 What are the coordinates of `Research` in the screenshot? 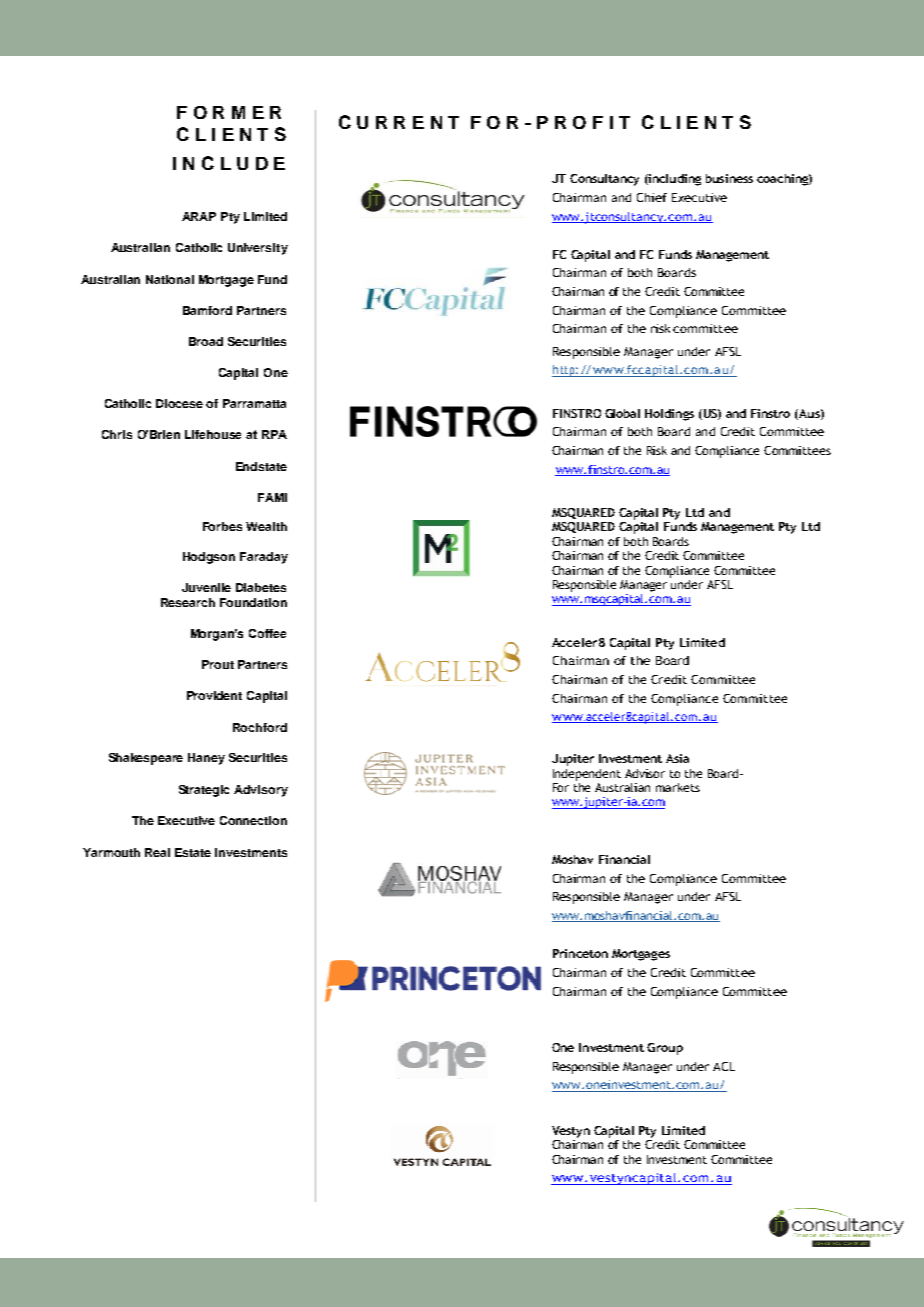 It's located at (188, 602).
